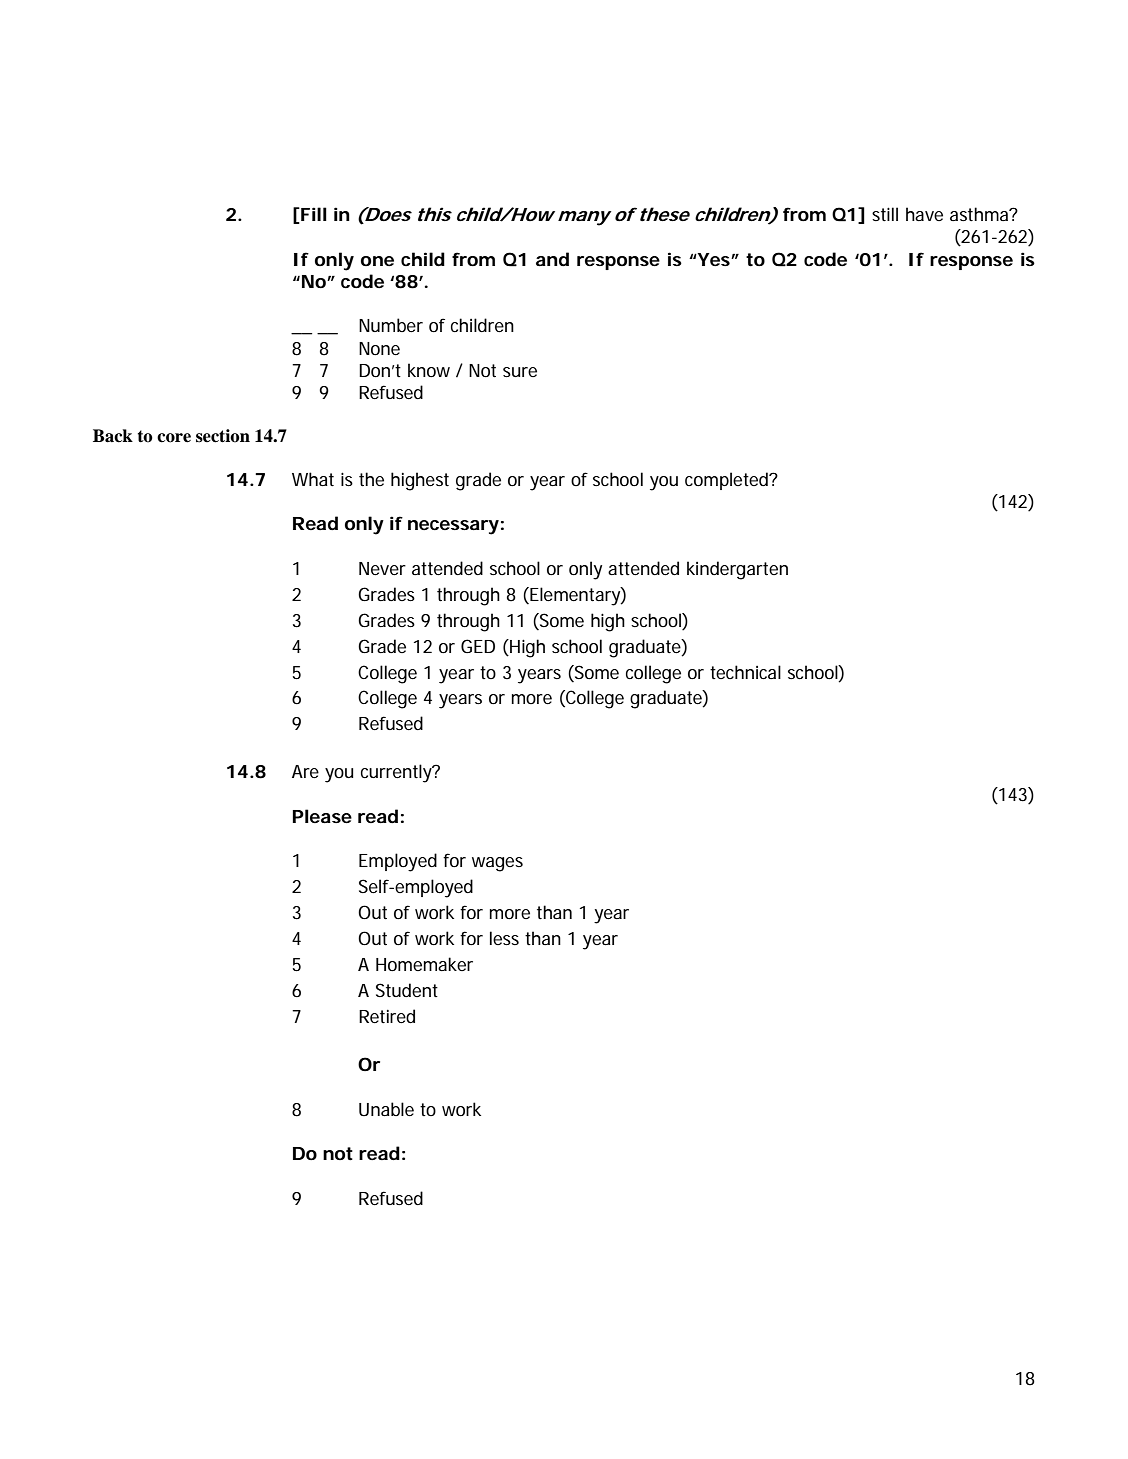  I want to click on less, so click(504, 938).
